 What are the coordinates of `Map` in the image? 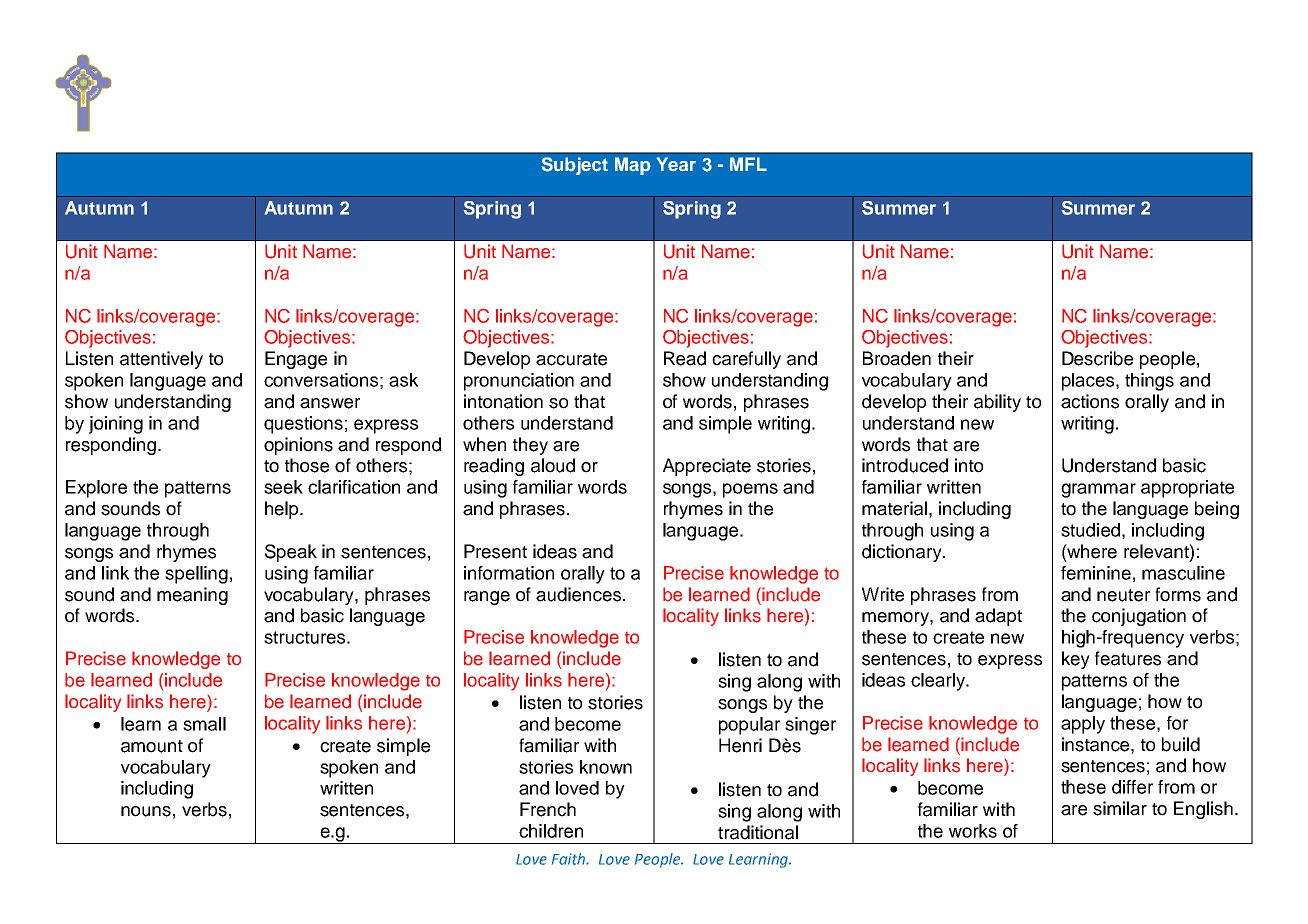 It's located at (633, 166).
